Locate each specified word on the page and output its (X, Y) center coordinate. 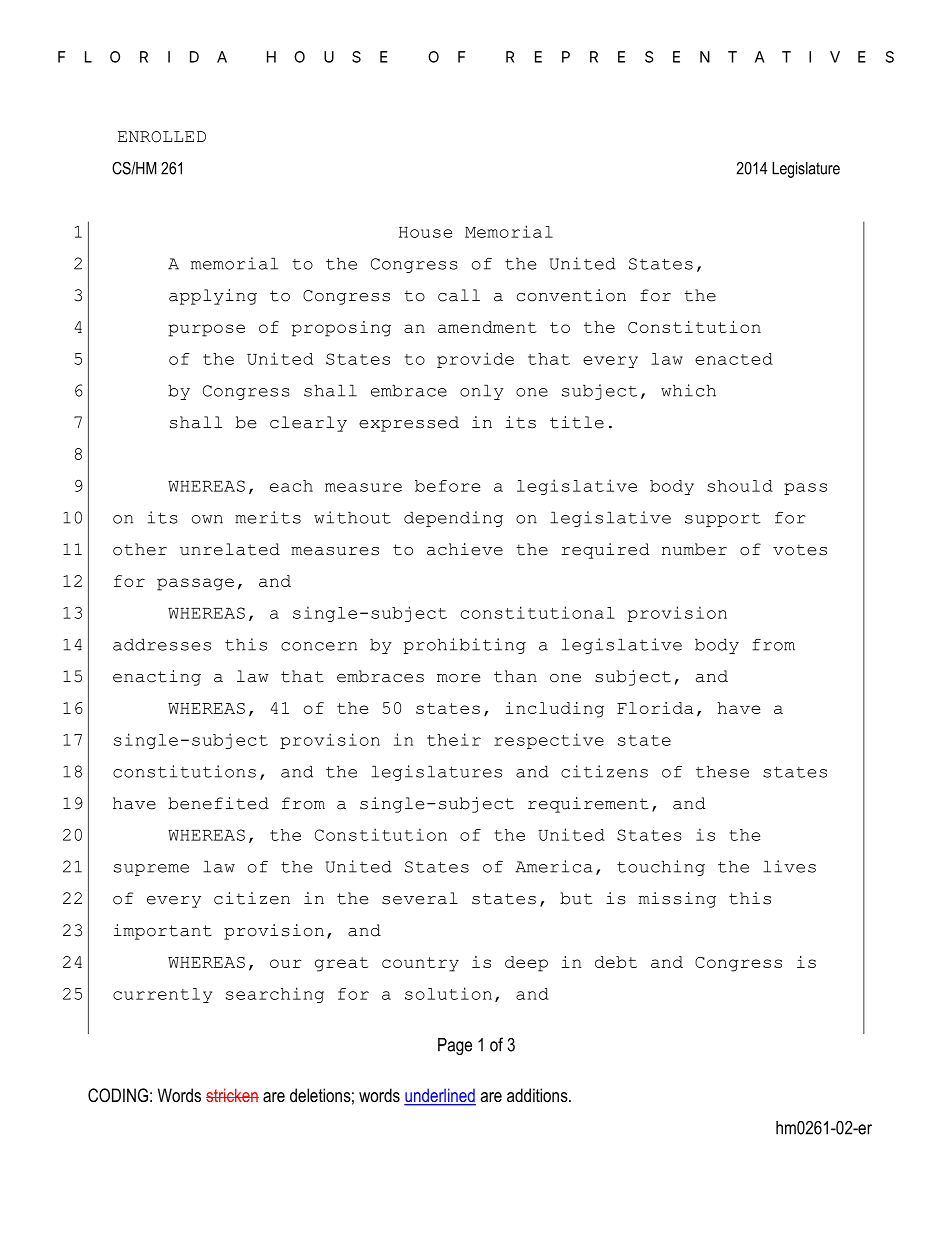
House (425, 232)
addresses (162, 644)
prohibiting (465, 646)
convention (571, 295)
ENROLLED (162, 137)
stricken (232, 1095)
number (694, 549)
